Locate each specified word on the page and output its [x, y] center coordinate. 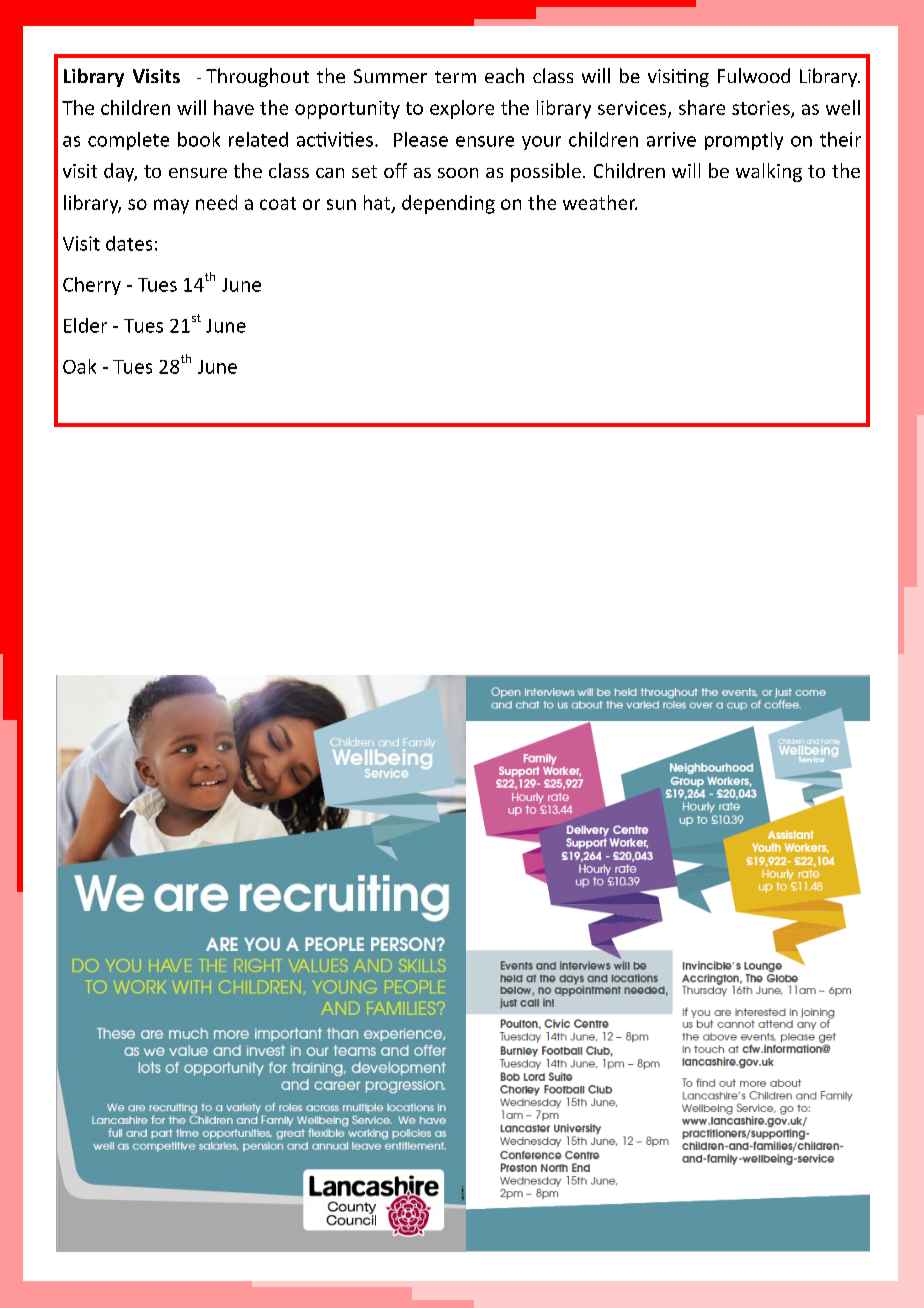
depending [448, 204]
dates [129, 243]
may [171, 206]
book [199, 139]
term [455, 77]
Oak [79, 366]
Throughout [257, 77]
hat [378, 203]
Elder [85, 325]
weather [600, 202]
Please [421, 139]
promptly [744, 141]
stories [762, 109]
